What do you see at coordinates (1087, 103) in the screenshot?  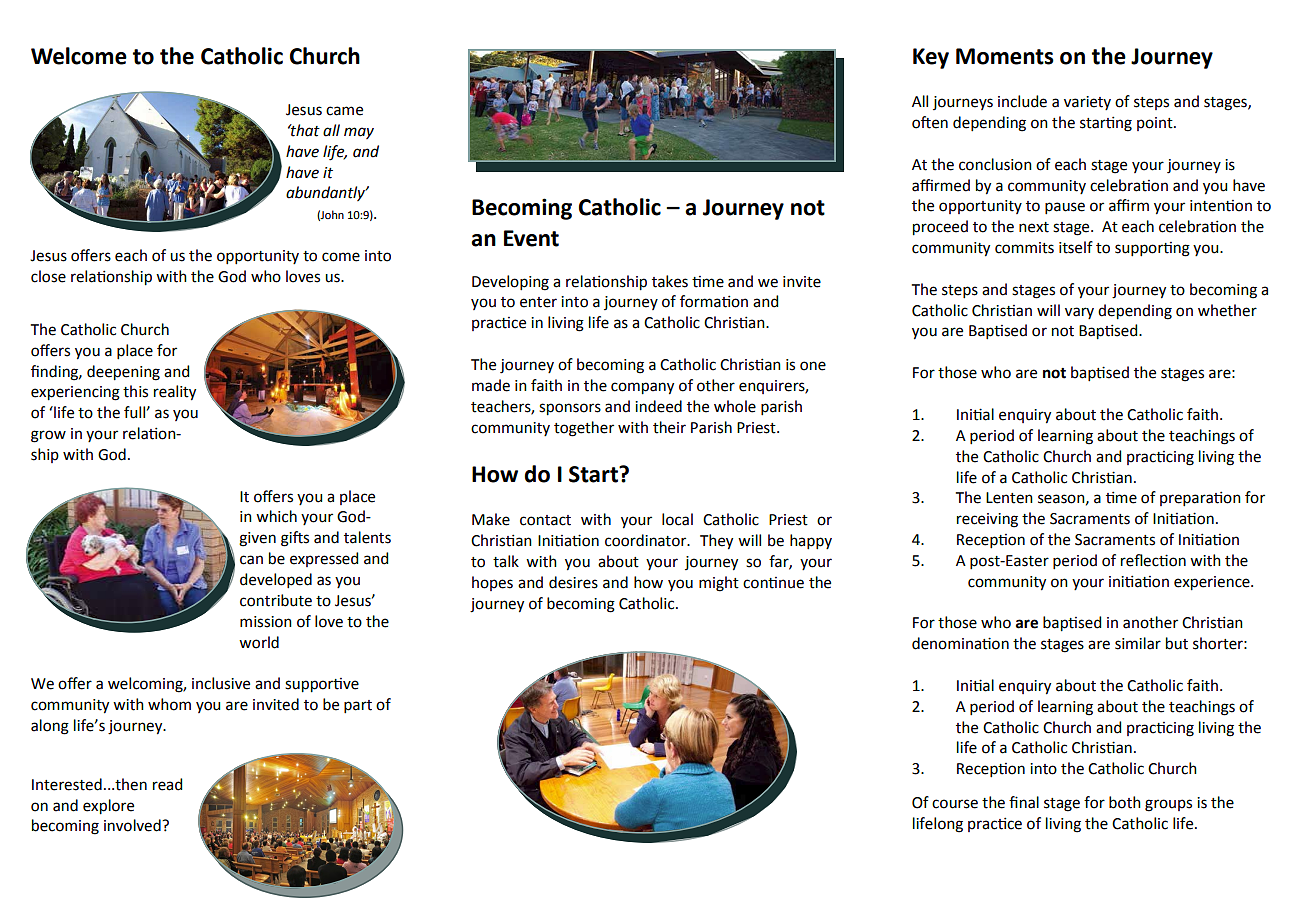 I see `variety` at bounding box center [1087, 103].
